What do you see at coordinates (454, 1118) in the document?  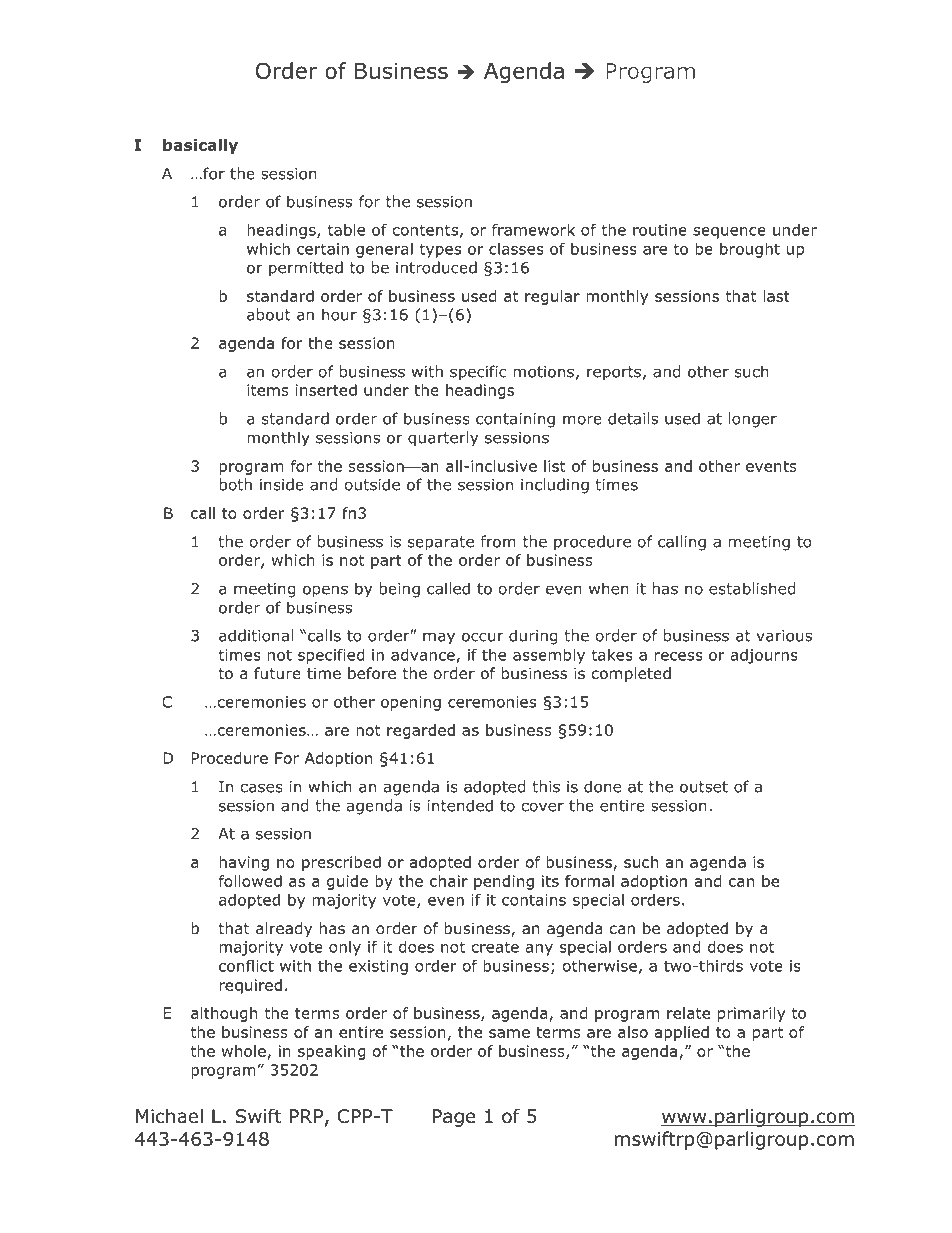 I see `Page` at bounding box center [454, 1118].
